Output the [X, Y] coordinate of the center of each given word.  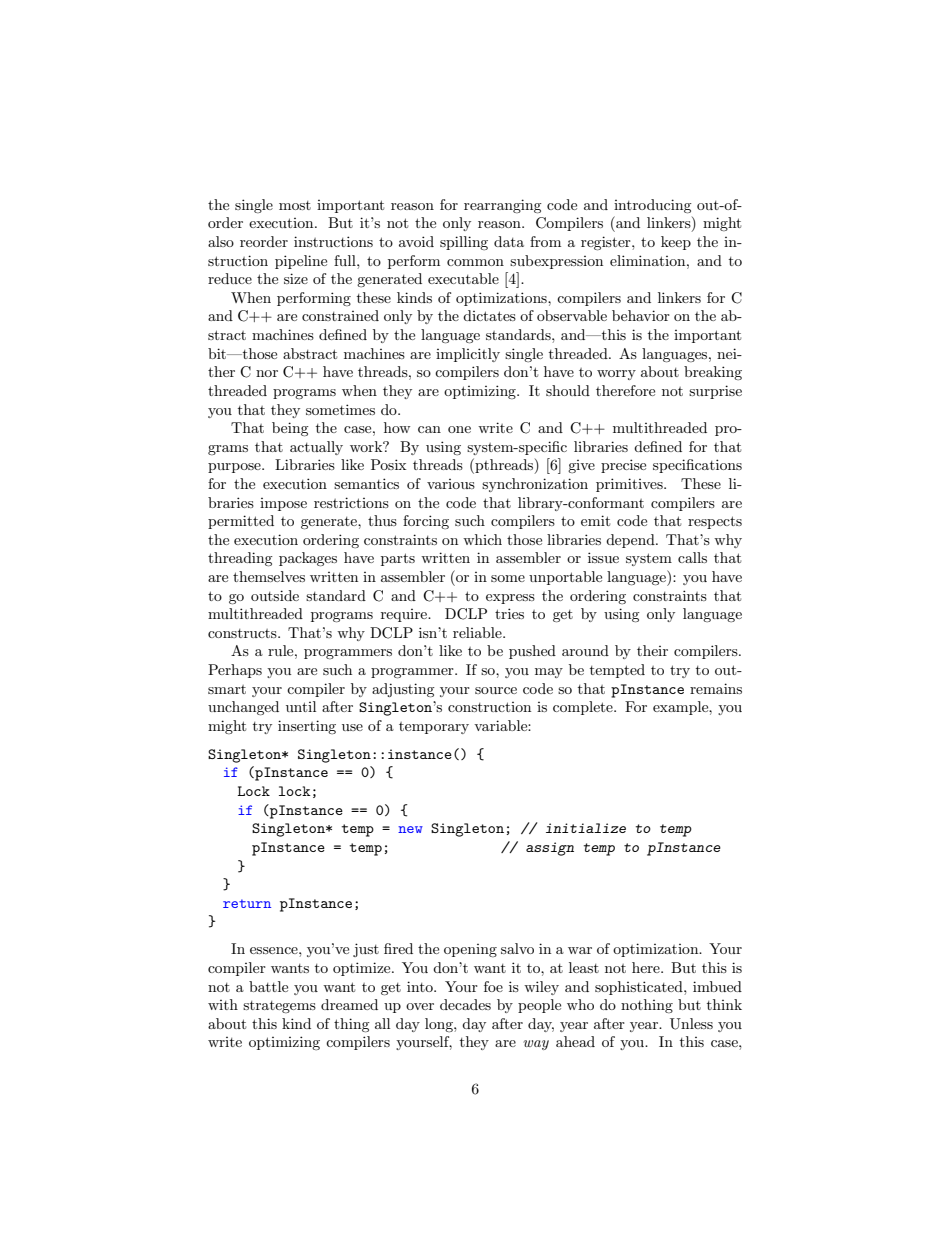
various [451, 484]
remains [716, 688]
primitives [630, 485]
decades [465, 1004]
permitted [241, 522]
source [496, 690]
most [295, 205]
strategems [279, 1007]
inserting [307, 727]
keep [676, 243]
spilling [464, 243]
